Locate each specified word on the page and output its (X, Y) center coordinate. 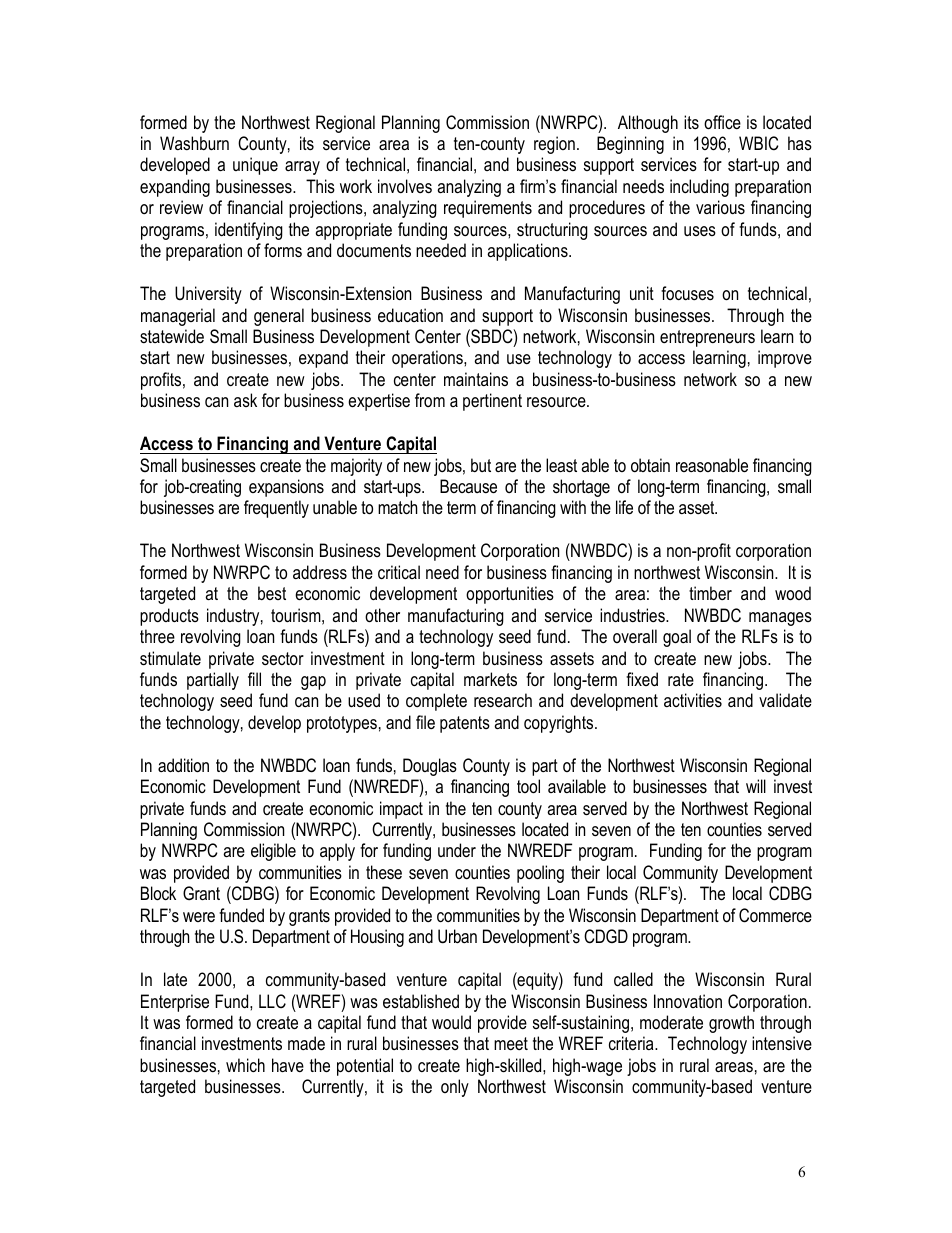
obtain (650, 465)
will (756, 786)
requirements (488, 209)
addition (183, 765)
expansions (286, 488)
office (722, 122)
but (481, 465)
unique (255, 166)
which (245, 1065)
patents (465, 724)
